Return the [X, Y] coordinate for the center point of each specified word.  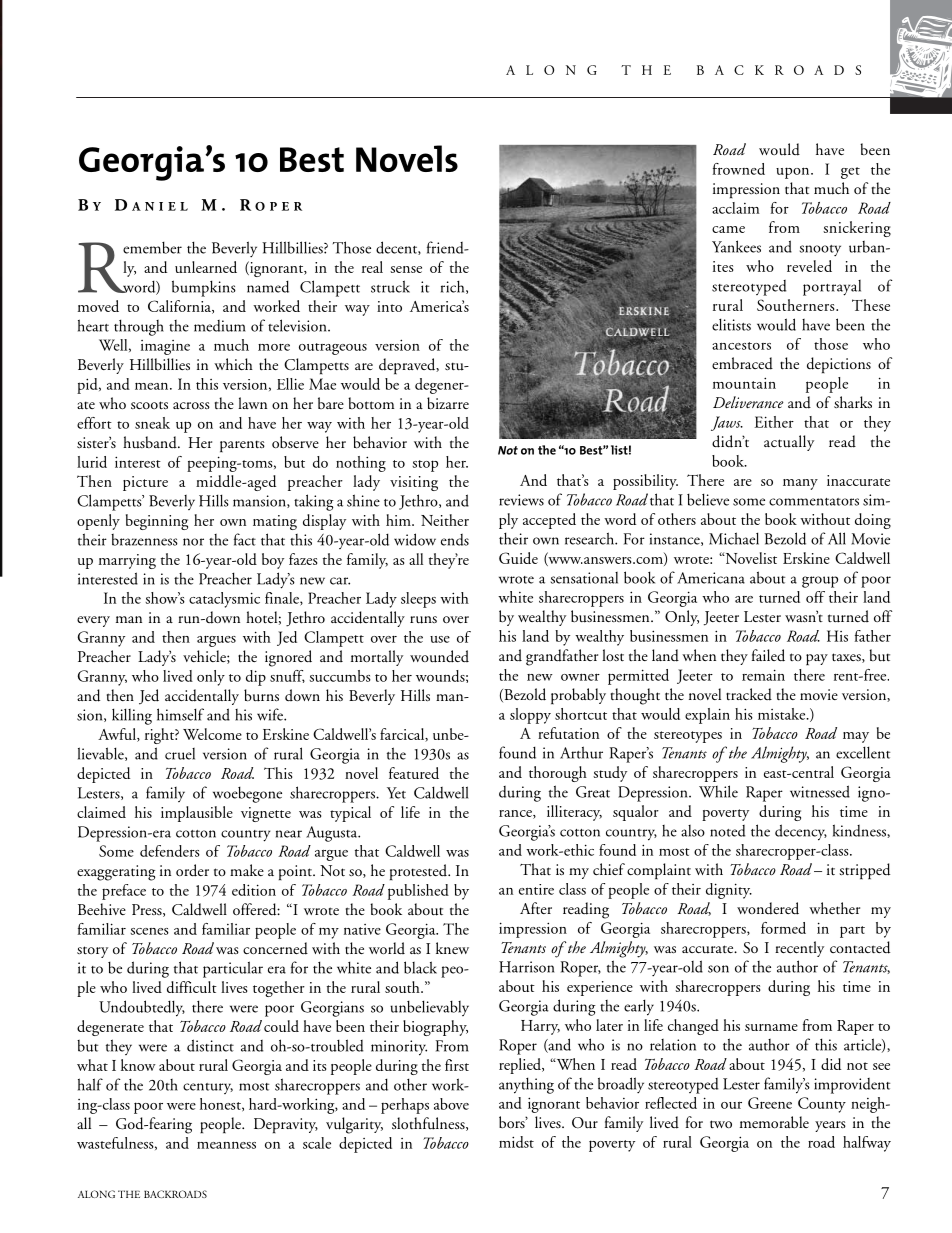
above [451, 1104]
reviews [521, 500]
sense [406, 269]
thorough [558, 774]
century [208, 1088]
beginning [157, 522]
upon [794, 173]
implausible [197, 814]
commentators [814, 502]
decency [801, 832]
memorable [774, 1122]
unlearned [206, 267]
